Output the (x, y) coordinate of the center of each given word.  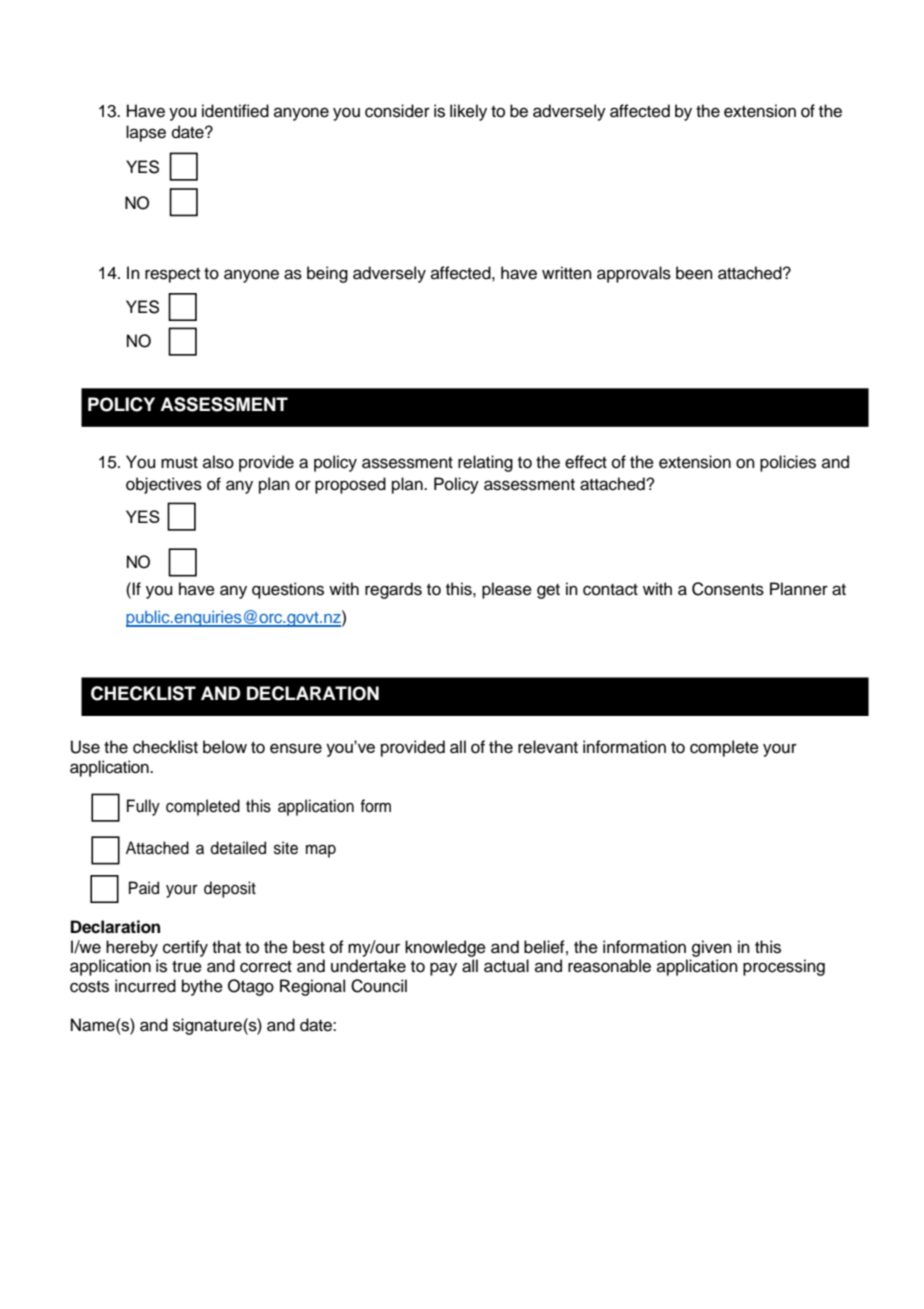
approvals (634, 274)
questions (288, 590)
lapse (146, 133)
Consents (728, 589)
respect (172, 275)
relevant (548, 747)
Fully (143, 807)
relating (485, 463)
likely (468, 112)
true (187, 967)
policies (788, 463)
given (712, 948)
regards (393, 590)
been (694, 273)
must (179, 463)
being (327, 274)
